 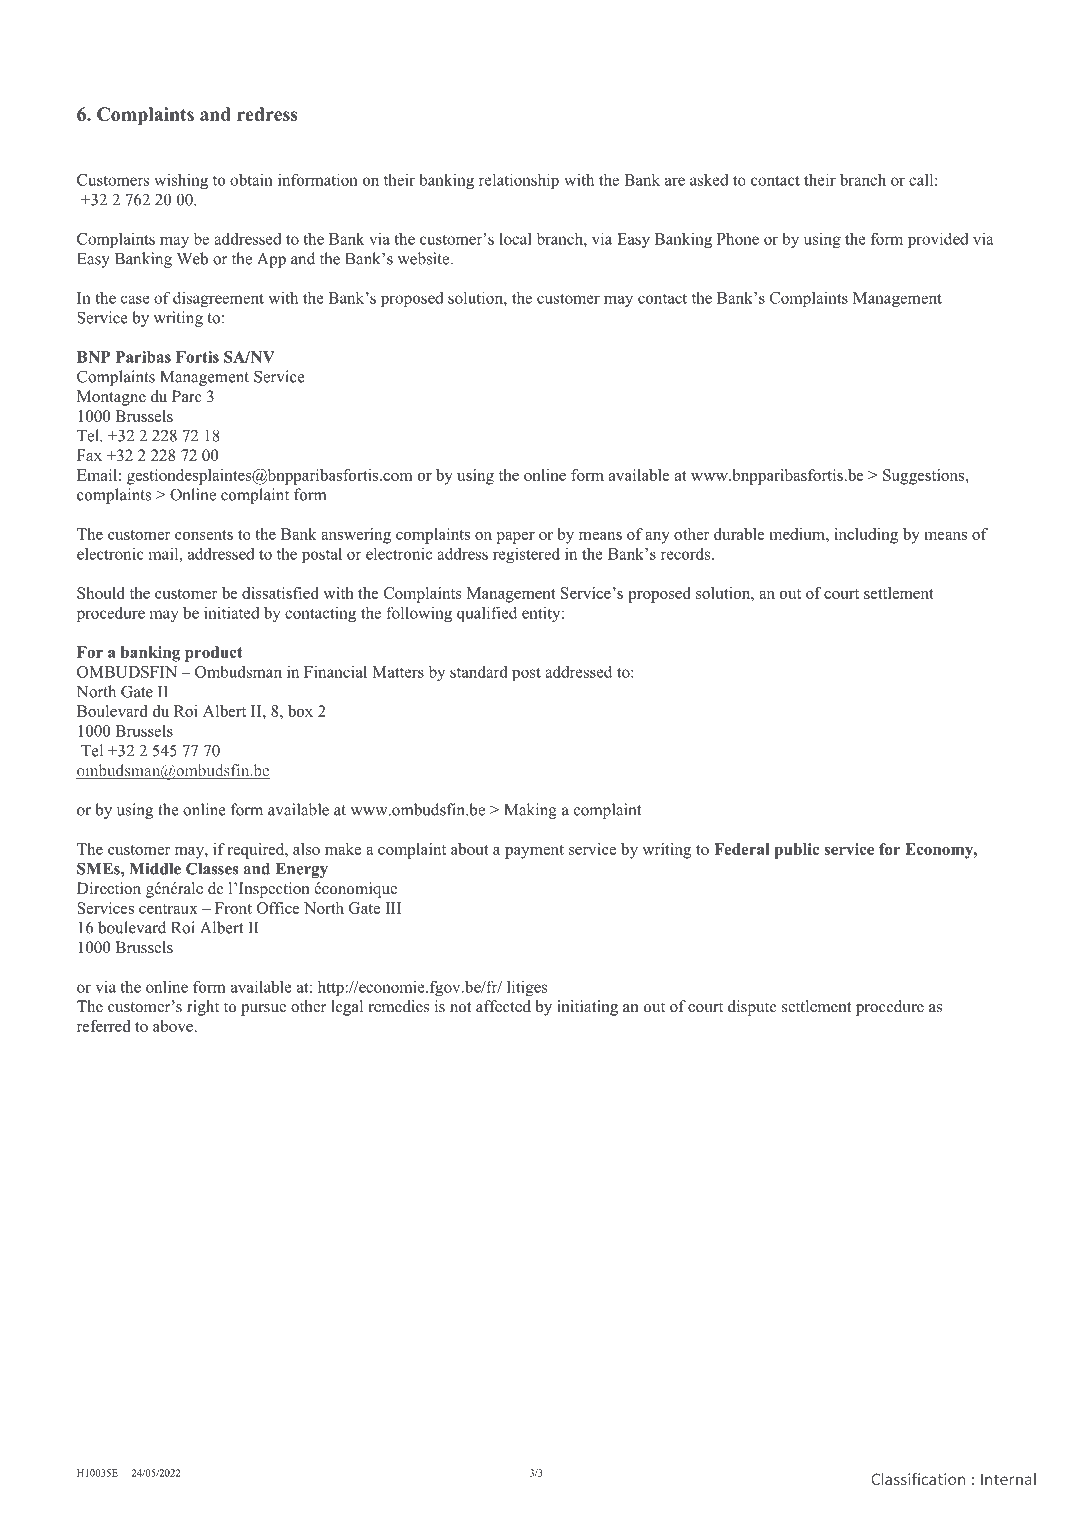 I want to click on required, so click(x=257, y=851).
